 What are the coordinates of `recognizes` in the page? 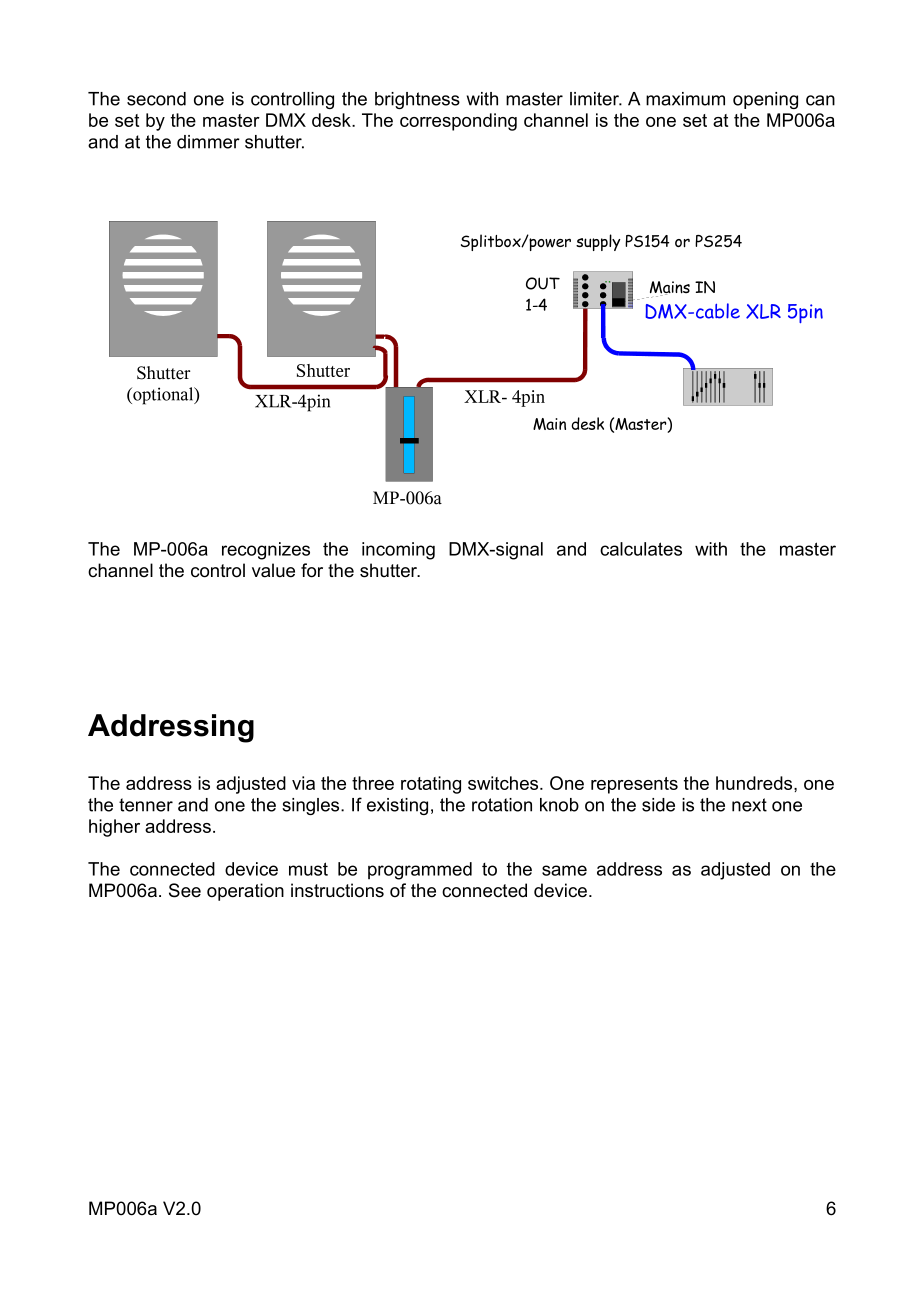 It's located at (266, 551).
